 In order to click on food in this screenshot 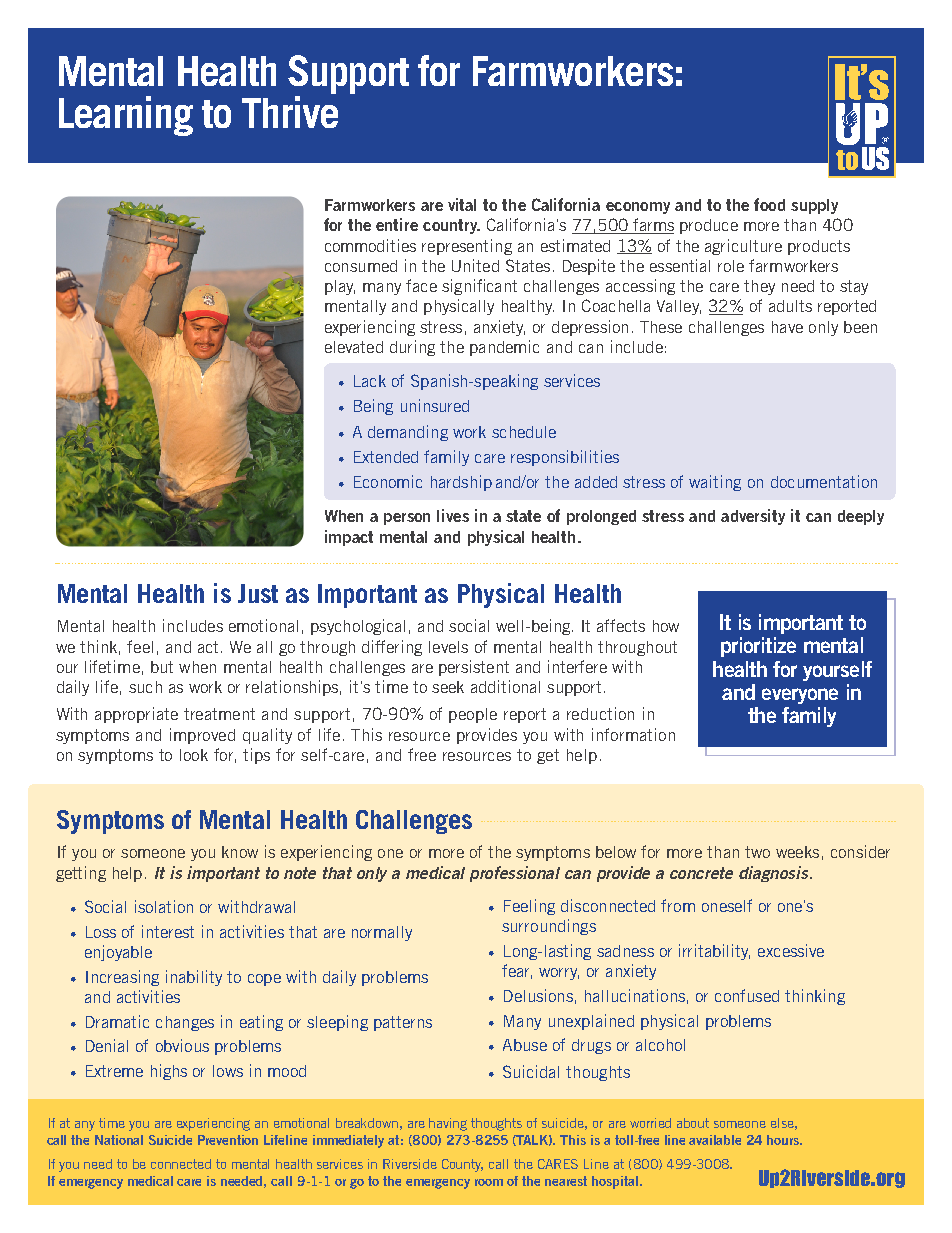, I will do `click(769, 204)`.
